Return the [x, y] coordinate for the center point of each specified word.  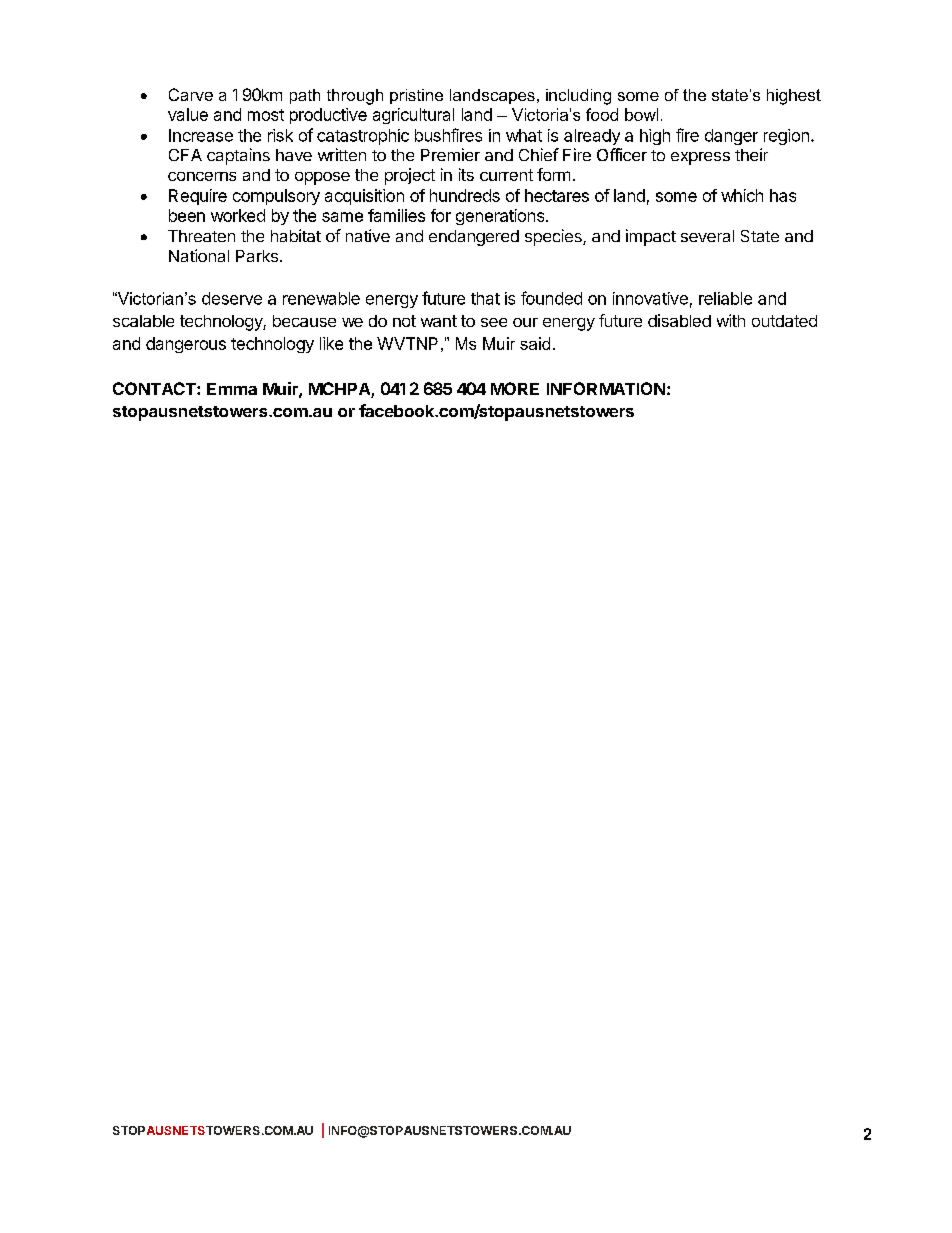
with [731, 320]
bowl [641, 114]
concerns [202, 176]
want [439, 321]
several [707, 236]
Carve [191, 94]
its [466, 174]
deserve [232, 298]
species [554, 237]
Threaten [201, 236]
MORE [515, 388]
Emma [232, 389]
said [535, 343]
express [700, 158]
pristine [416, 96]
